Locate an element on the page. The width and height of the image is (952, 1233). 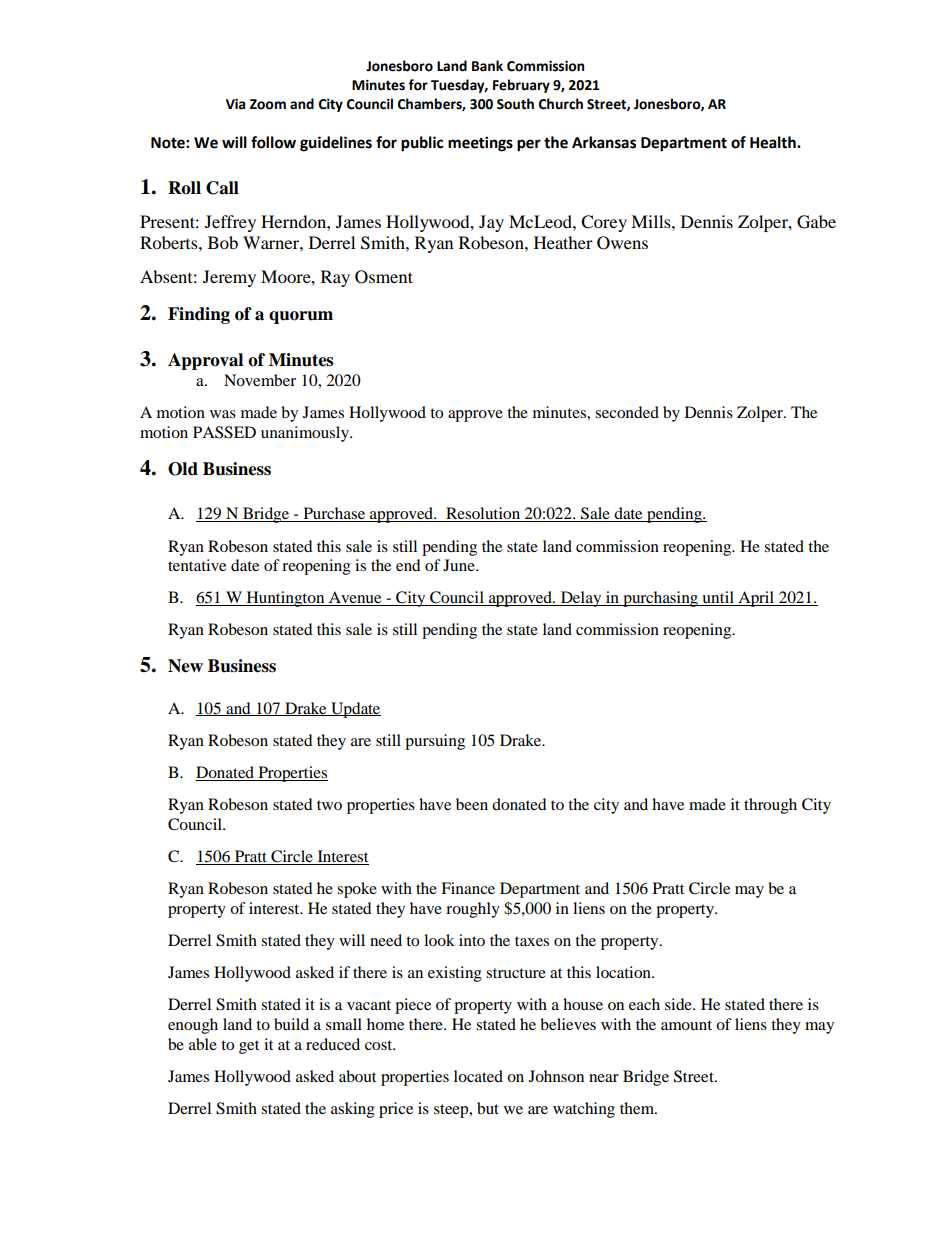
South is located at coordinates (515, 104).
